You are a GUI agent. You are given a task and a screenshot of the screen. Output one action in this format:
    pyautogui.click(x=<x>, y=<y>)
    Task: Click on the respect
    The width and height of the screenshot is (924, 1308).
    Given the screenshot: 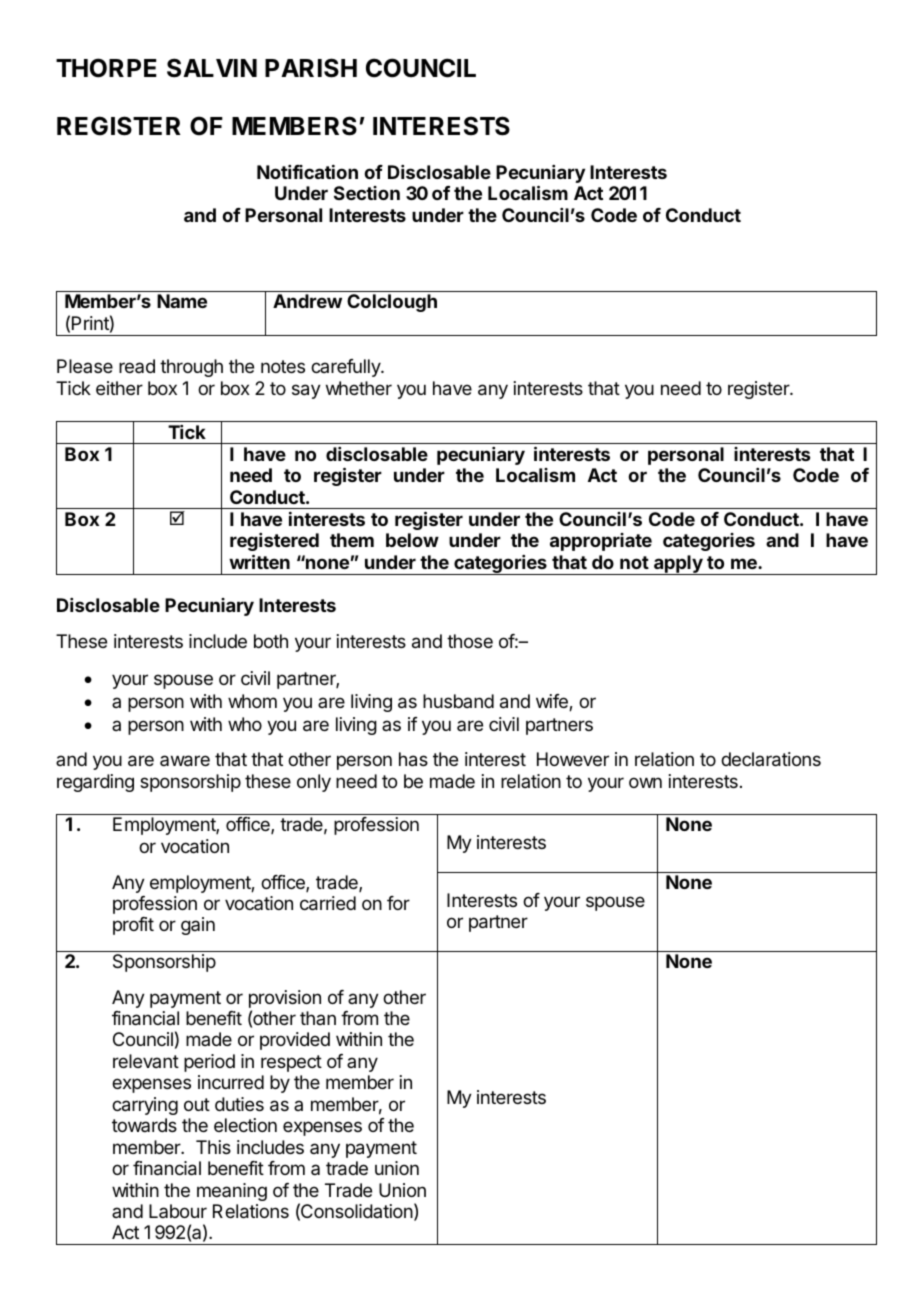 What is the action you would take?
    pyautogui.click(x=291, y=1063)
